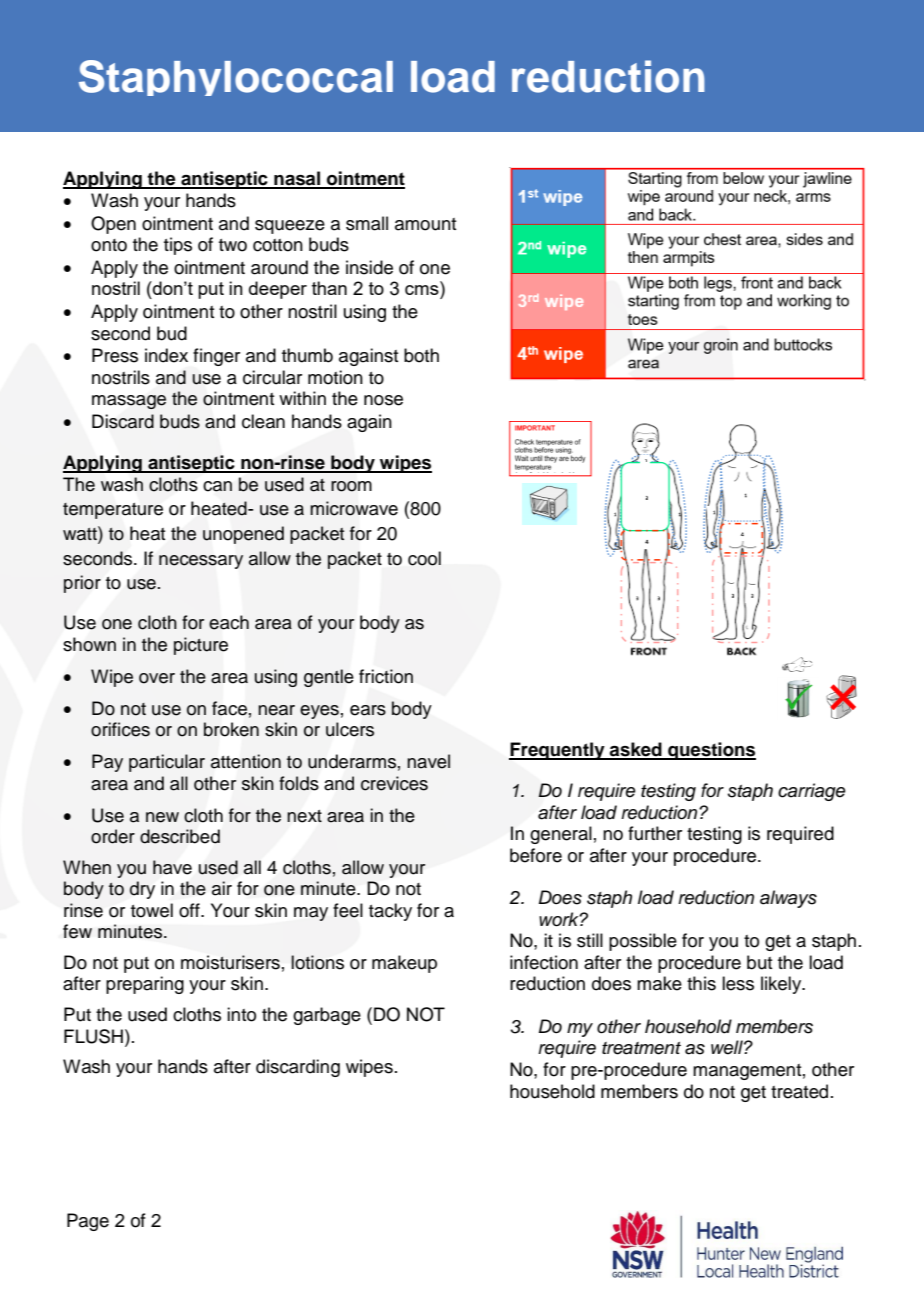 The image size is (924, 1308). What do you see at coordinates (178, 246) in the page?
I see `tips` at bounding box center [178, 246].
